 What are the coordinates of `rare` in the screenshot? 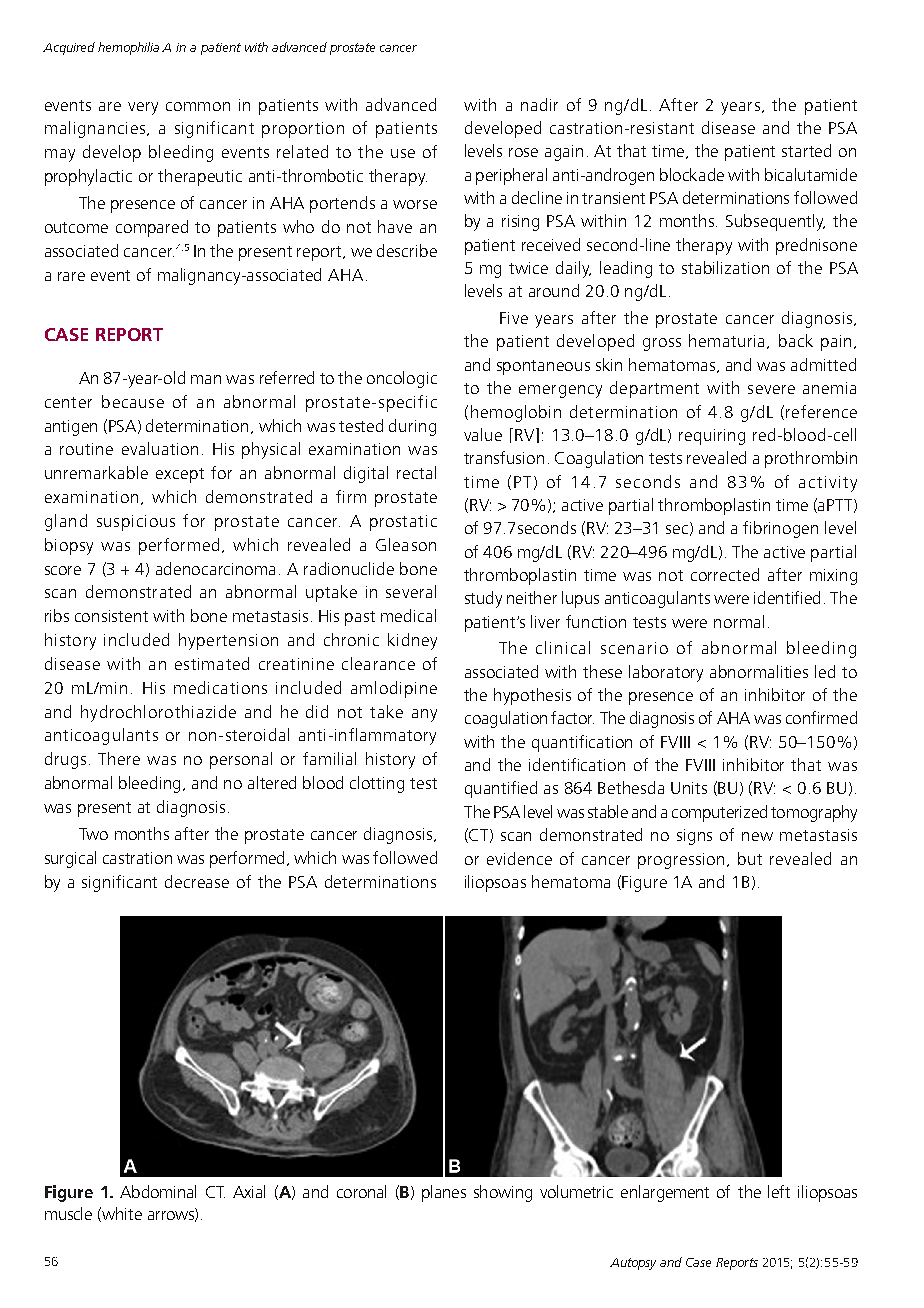 It's located at (71, 276).
